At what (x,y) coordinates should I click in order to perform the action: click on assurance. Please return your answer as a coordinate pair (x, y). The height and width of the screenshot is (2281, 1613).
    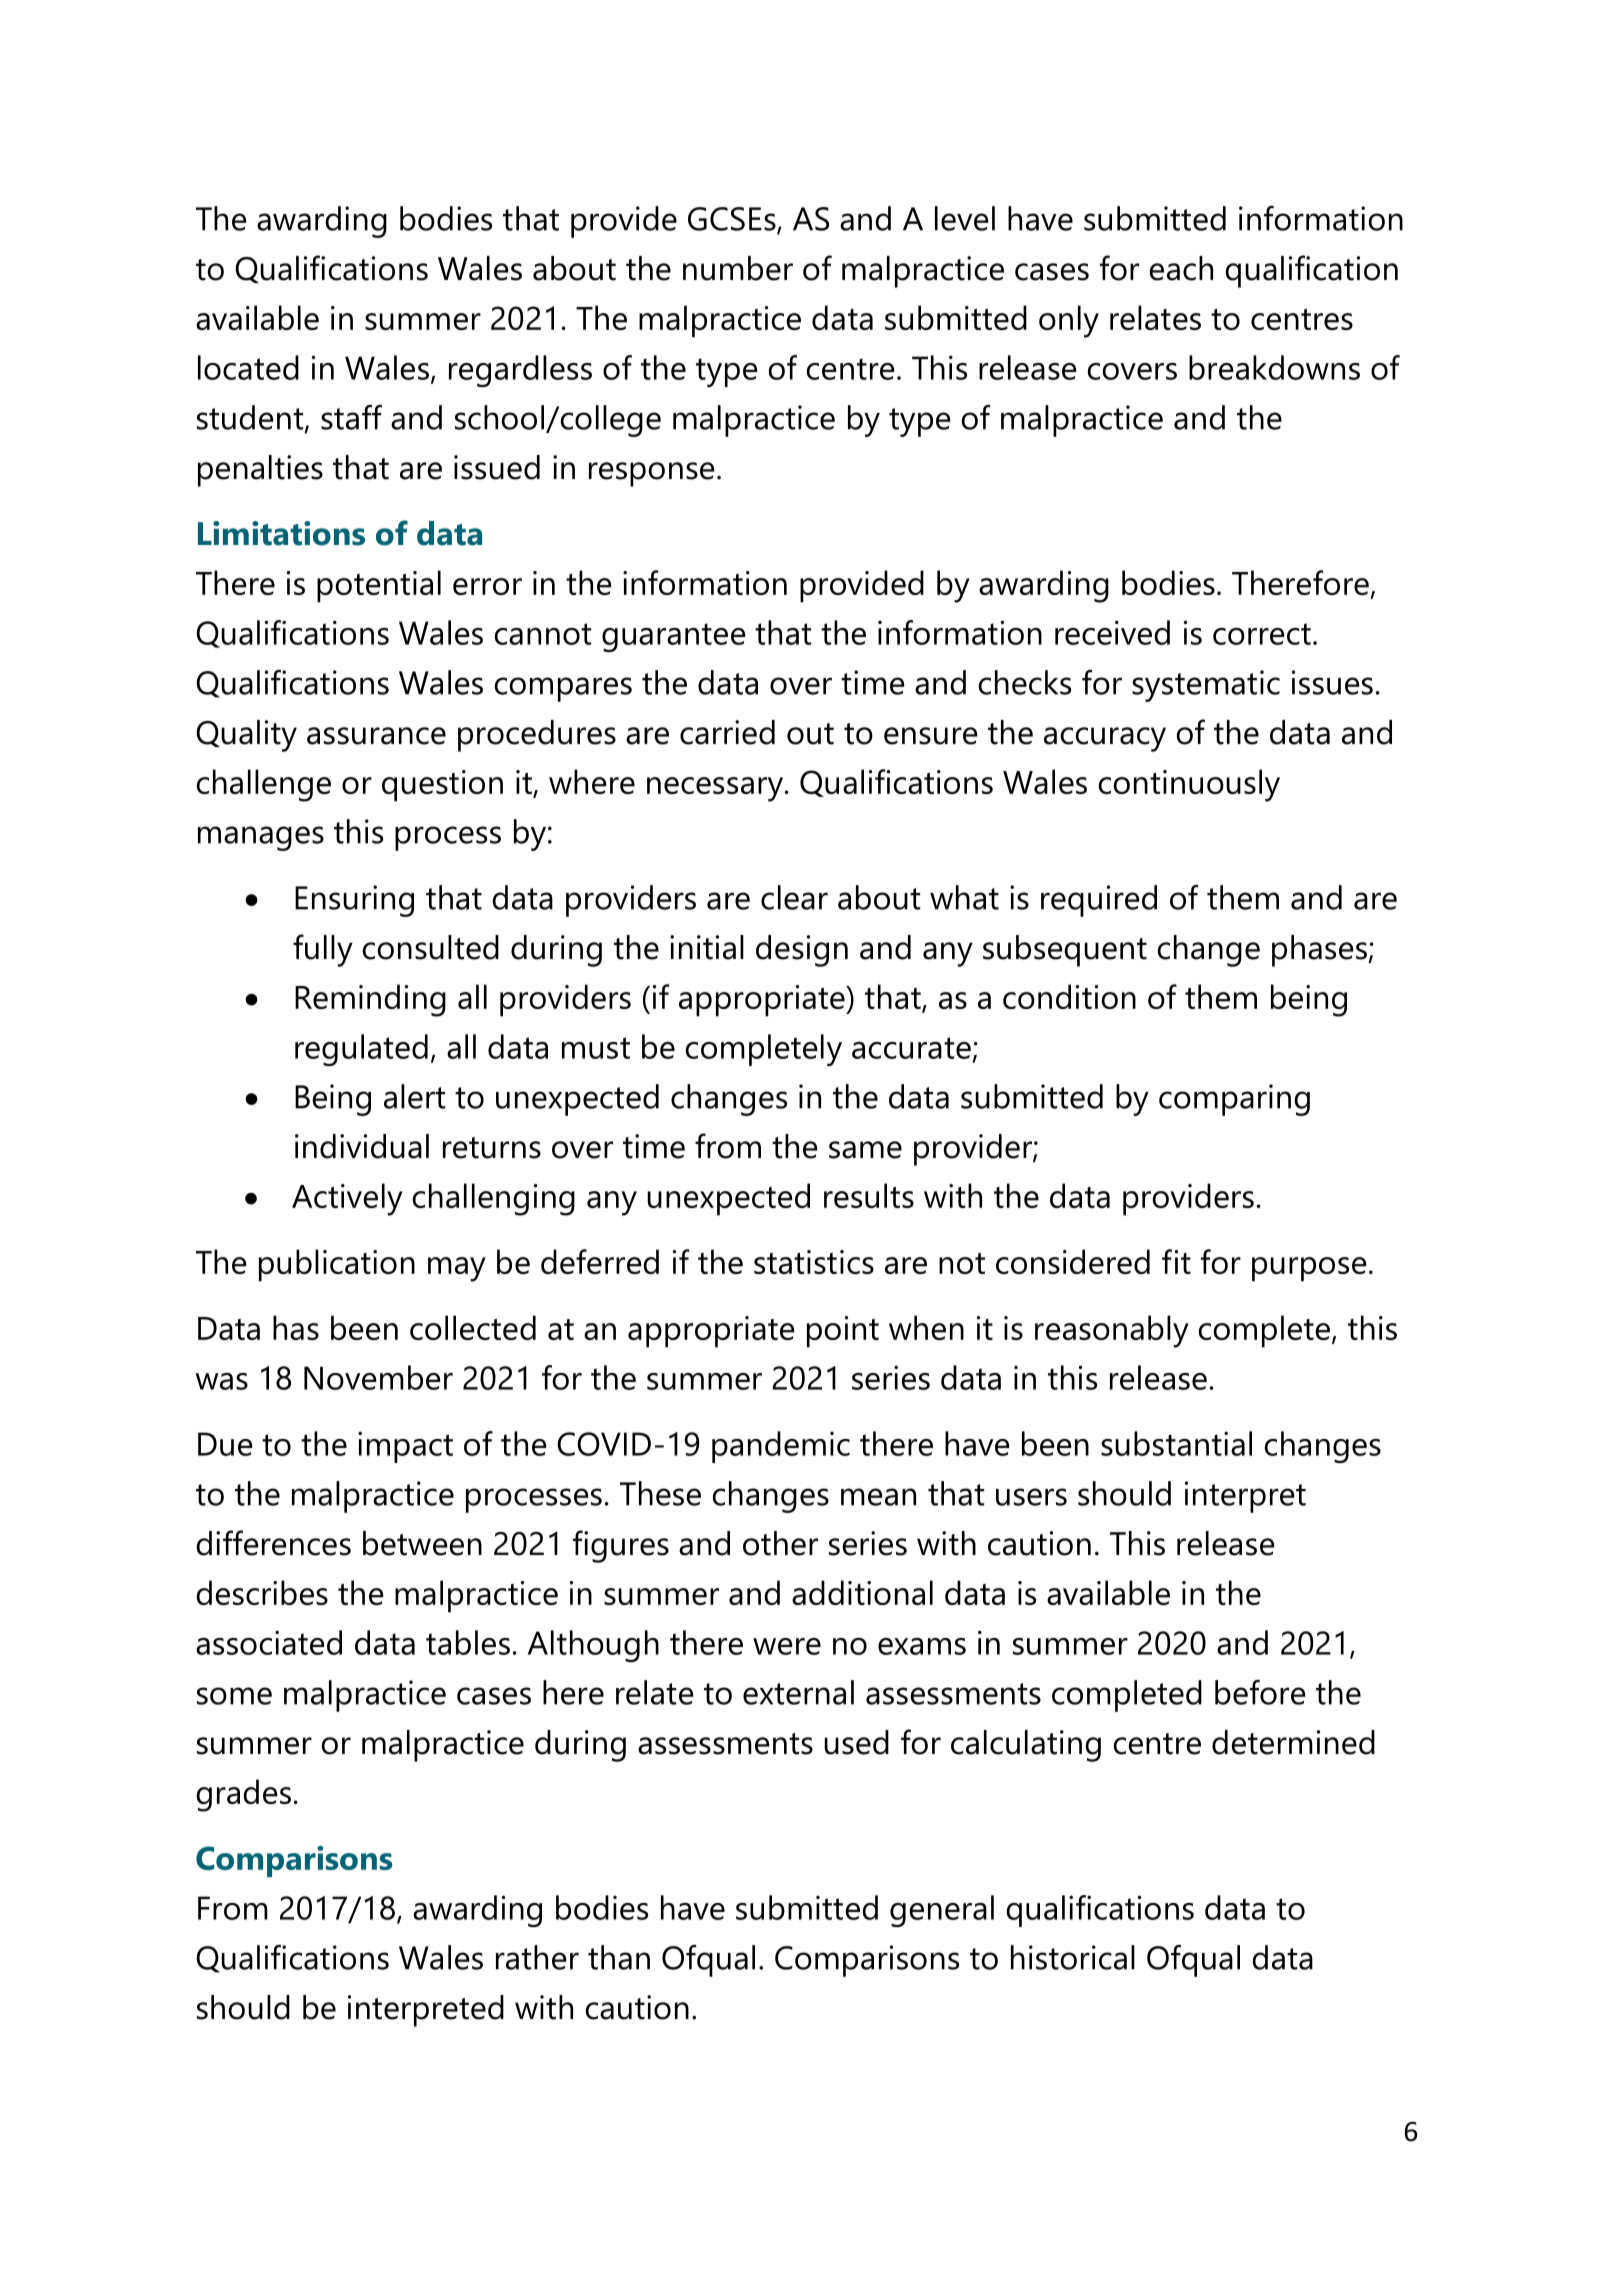
    Looking at the image, I should click on (376, 736).
